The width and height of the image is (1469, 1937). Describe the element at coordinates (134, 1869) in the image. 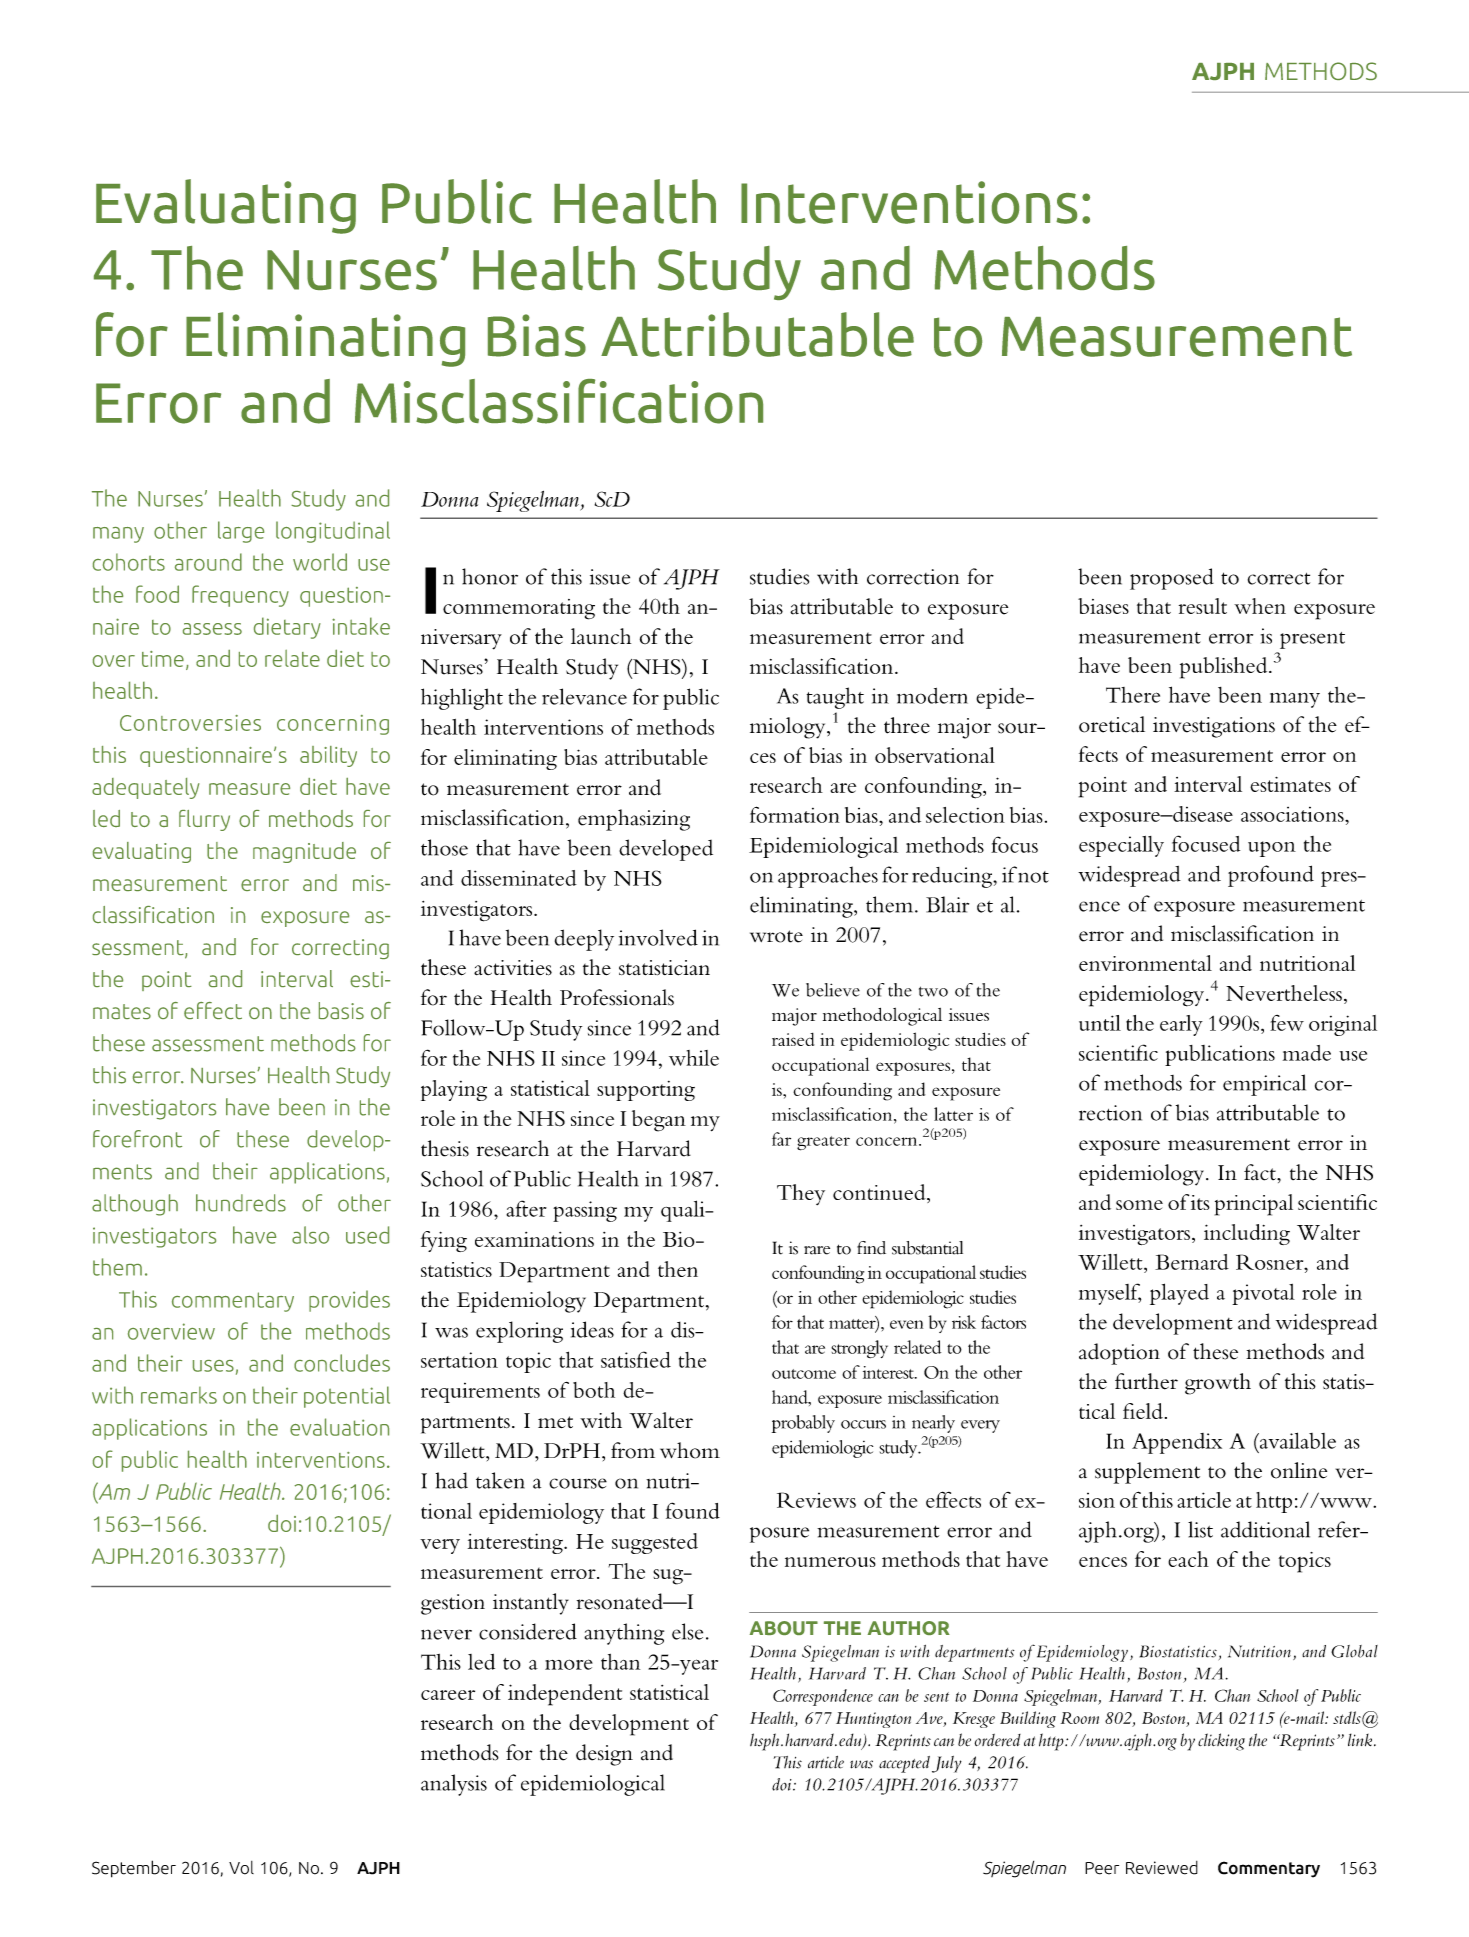

I see `September` at that location.
